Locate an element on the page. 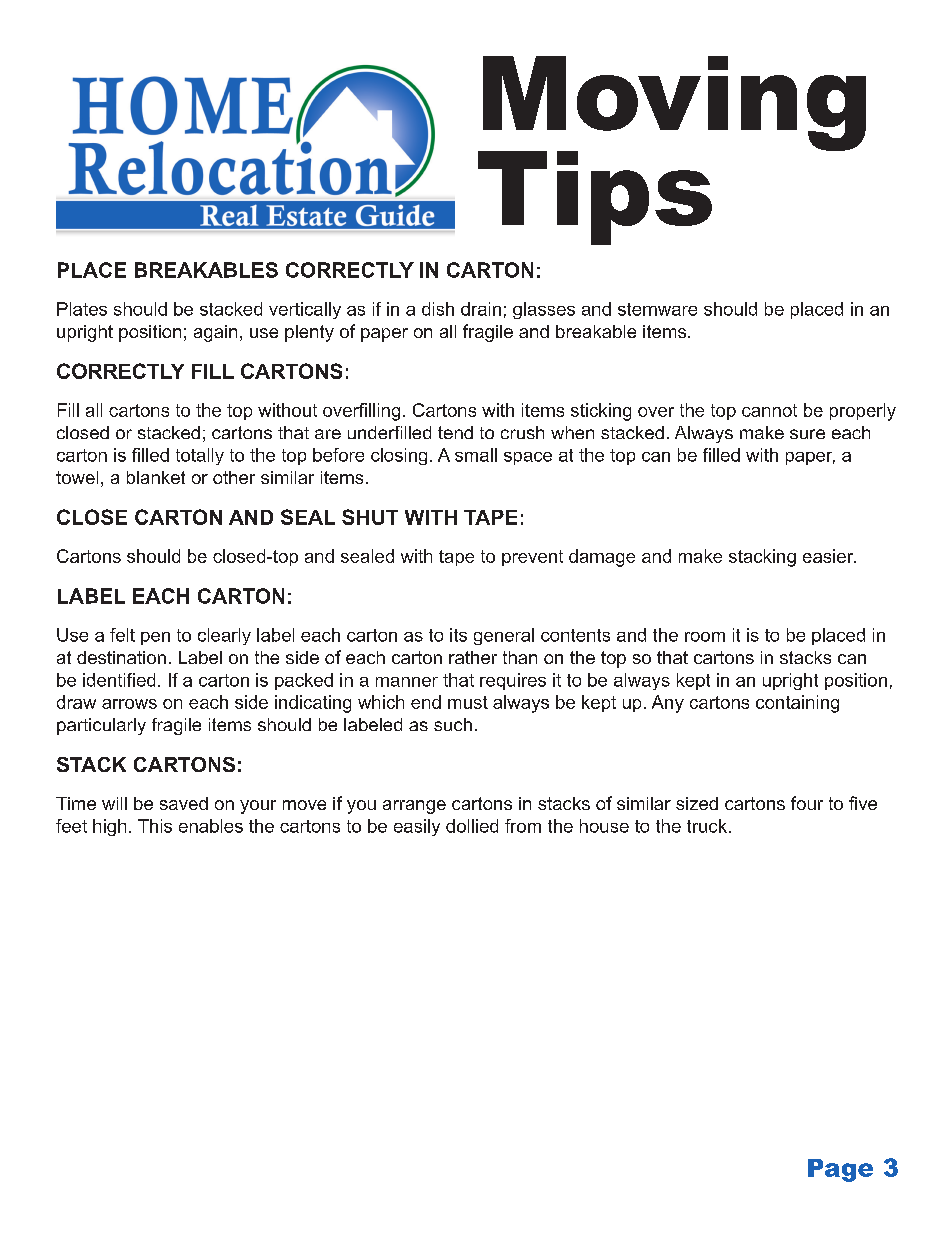  Page is located at coordinates (840, 1170).
